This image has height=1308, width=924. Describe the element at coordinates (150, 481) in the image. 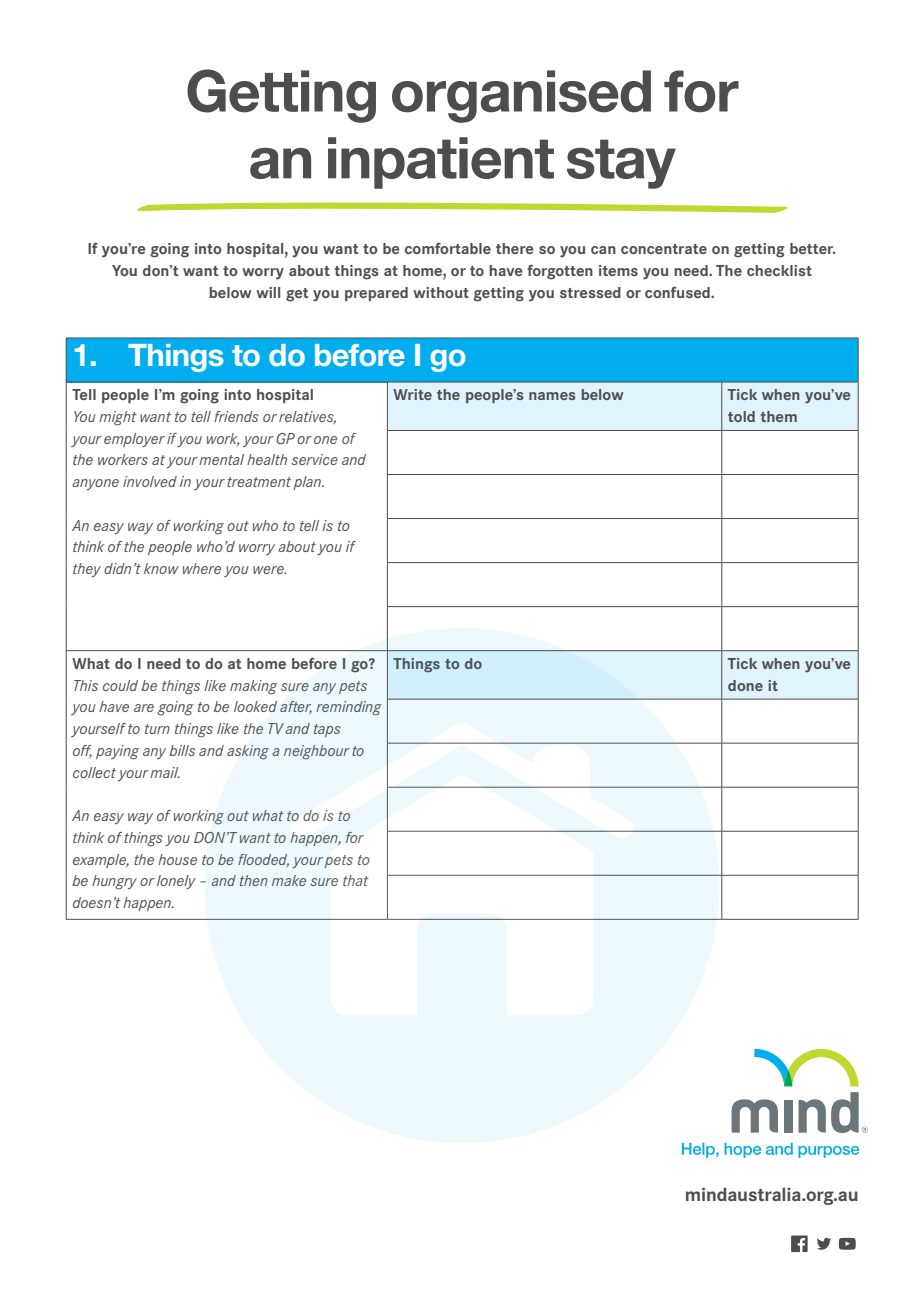

I see `involved` at that location.
